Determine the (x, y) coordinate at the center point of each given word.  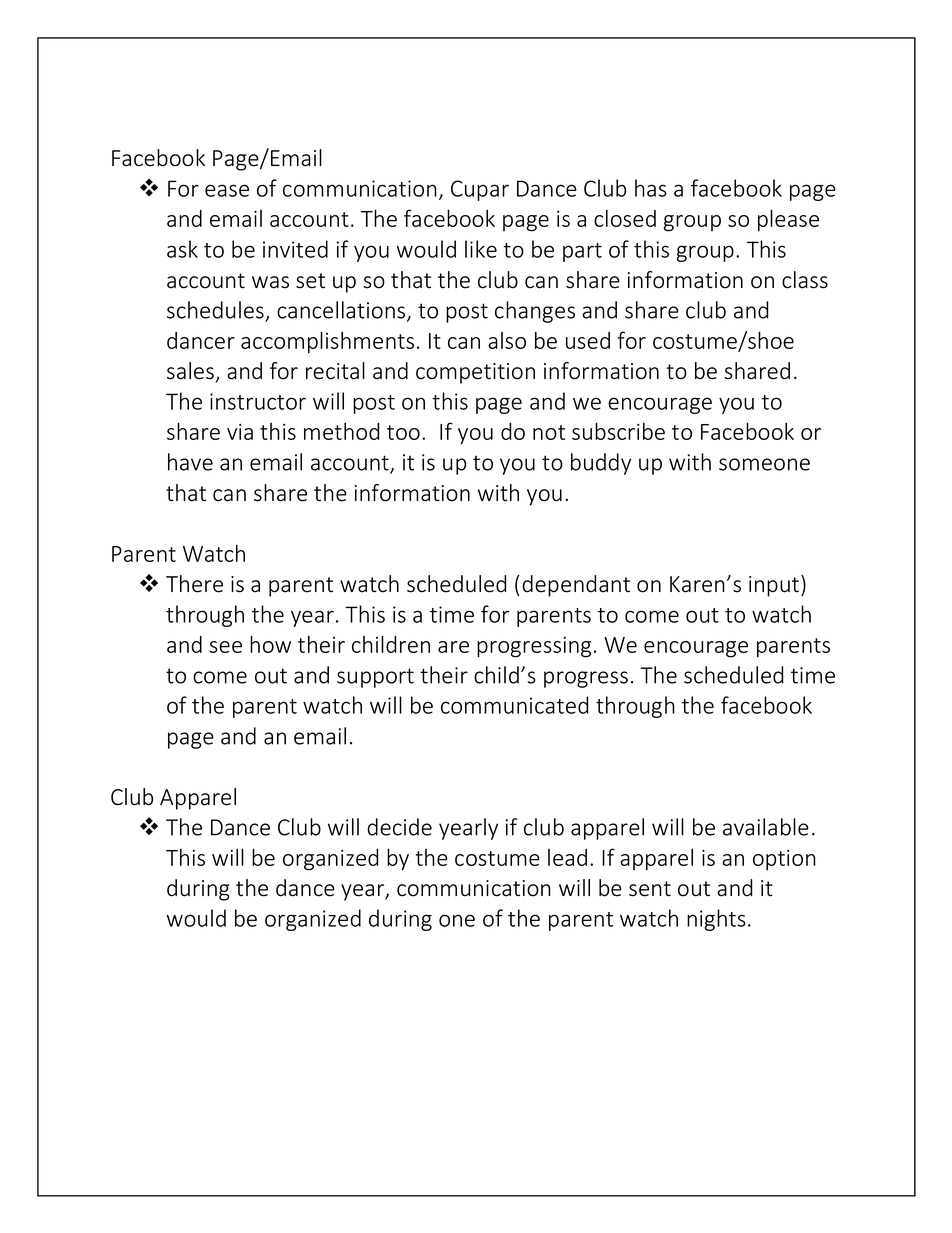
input (774, 586)
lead (567, 857)
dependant (576, 586)
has (651, 188)
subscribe (618, 431)
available (766, 827)
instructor (258, 401)
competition (475, 373)
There (194, 584)
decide (399, 827)
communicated (515, 705)
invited (295, 249)
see (225, 647)
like (481, 249)
